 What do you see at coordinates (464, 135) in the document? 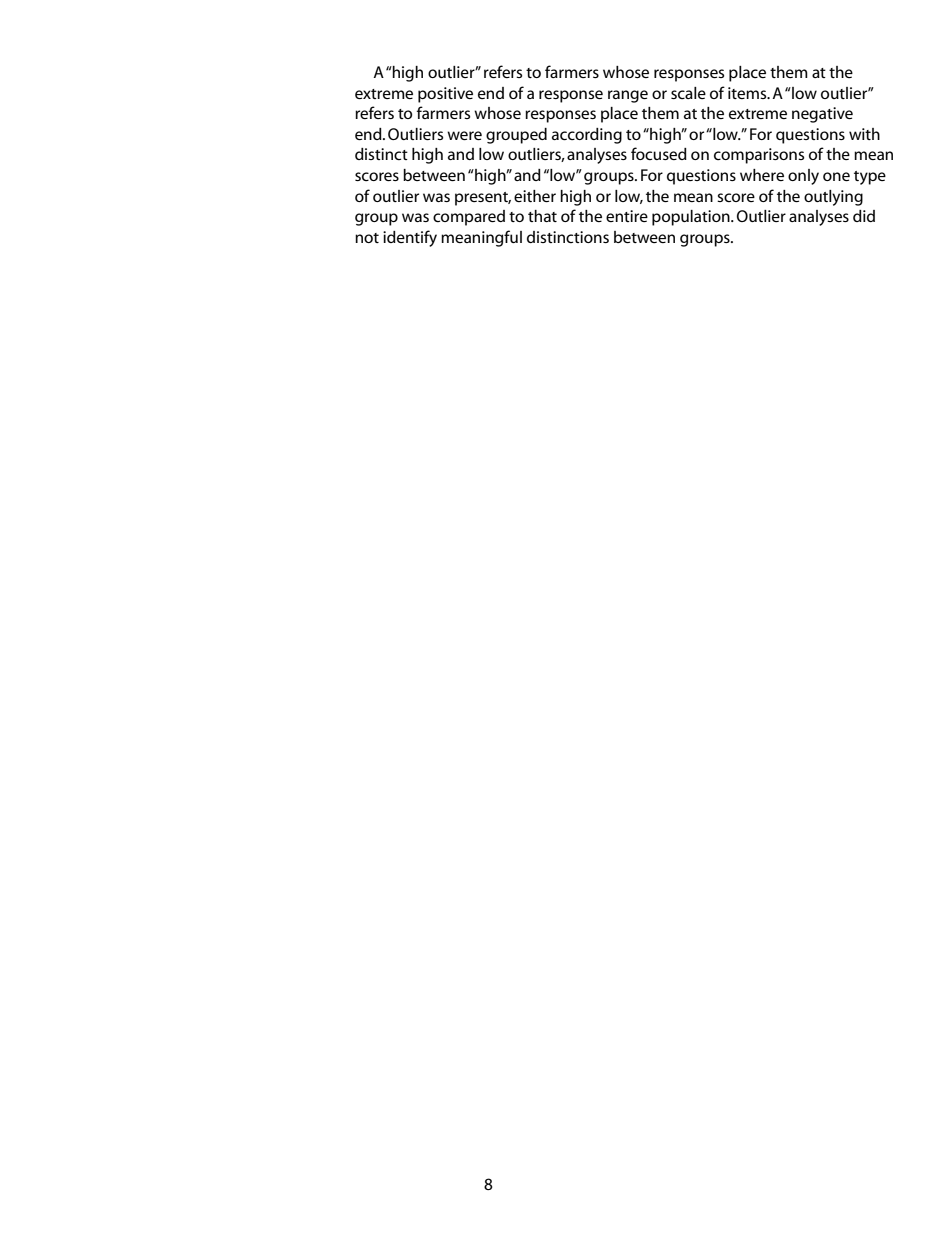
I see `were` at bounding box center [464, 135].
